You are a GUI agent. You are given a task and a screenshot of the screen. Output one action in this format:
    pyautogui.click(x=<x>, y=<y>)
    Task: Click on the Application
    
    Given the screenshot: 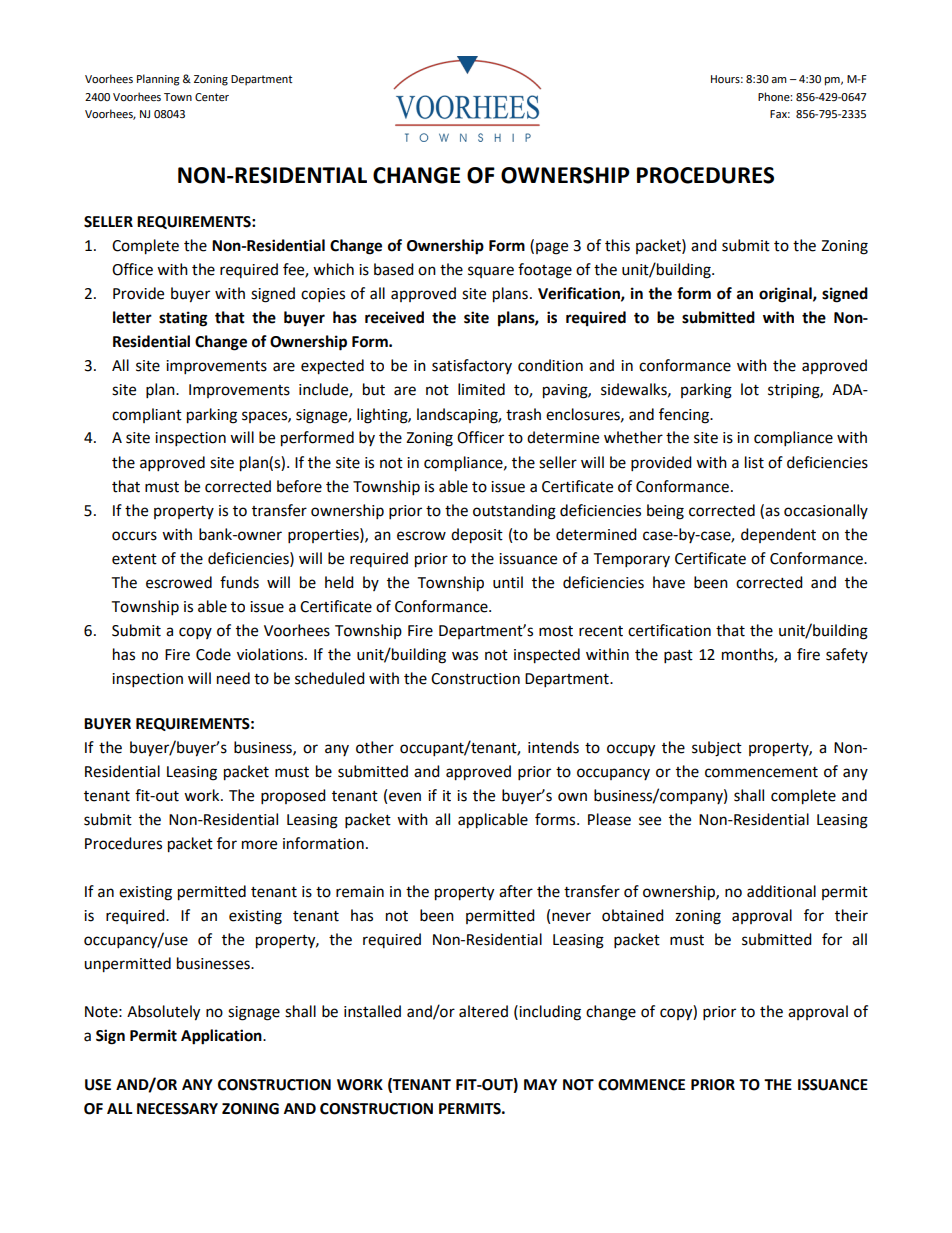 What is the action you would take?
    pyautogui.click(x=222, y=1037)
